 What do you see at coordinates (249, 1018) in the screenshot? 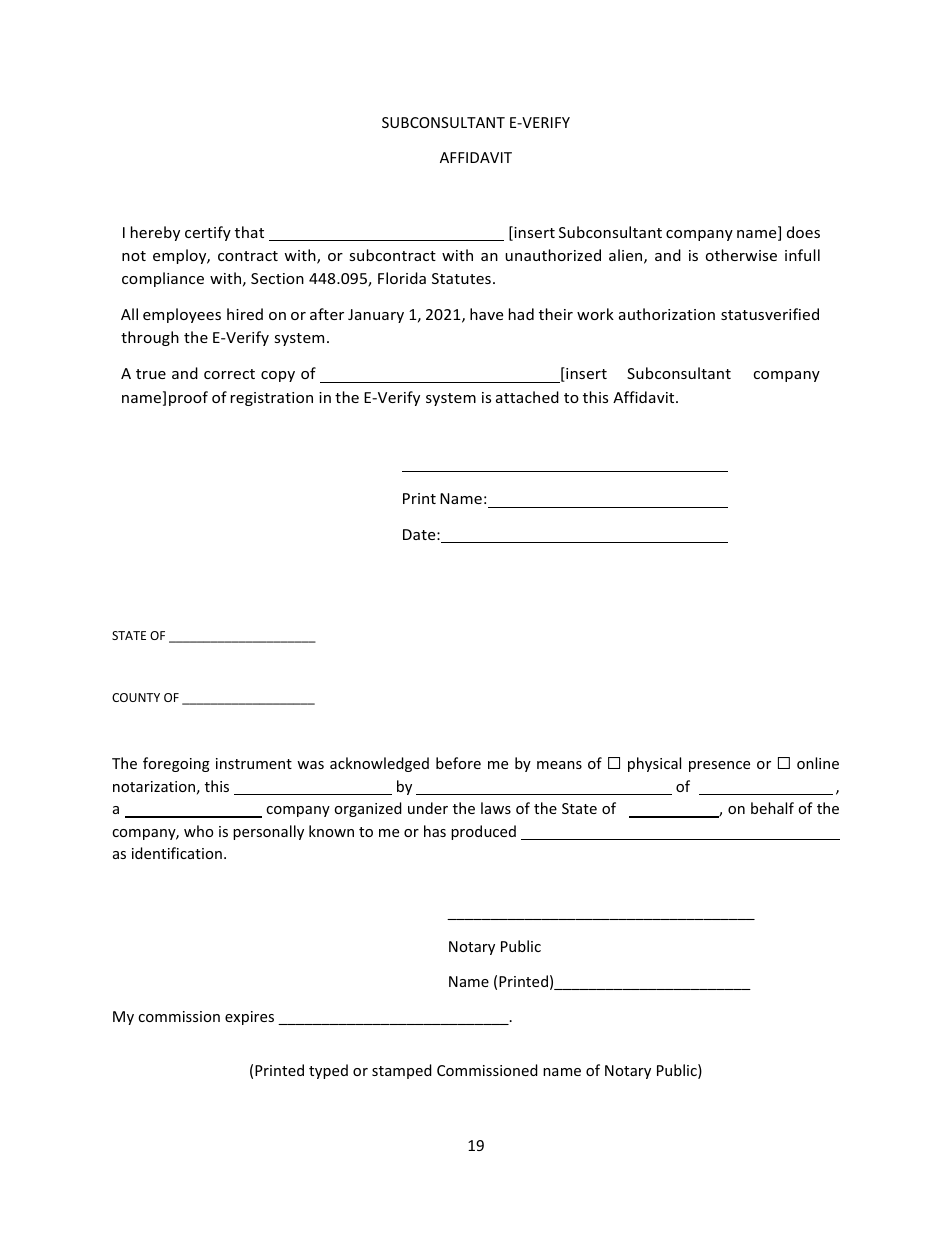
I see `expires` at bounding box center [249, 1018].
